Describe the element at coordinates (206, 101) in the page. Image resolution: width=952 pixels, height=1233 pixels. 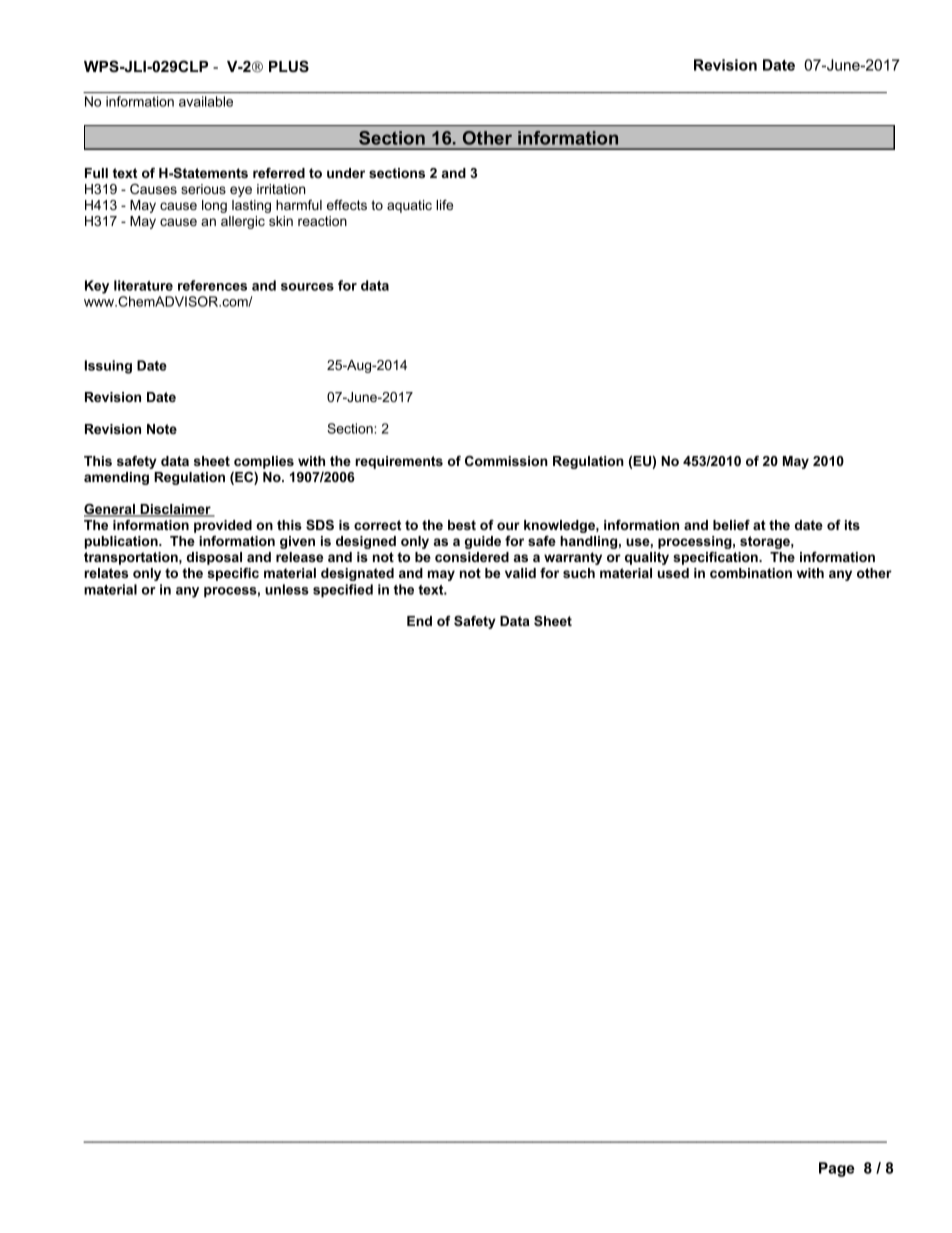
I see `available` at that location.
